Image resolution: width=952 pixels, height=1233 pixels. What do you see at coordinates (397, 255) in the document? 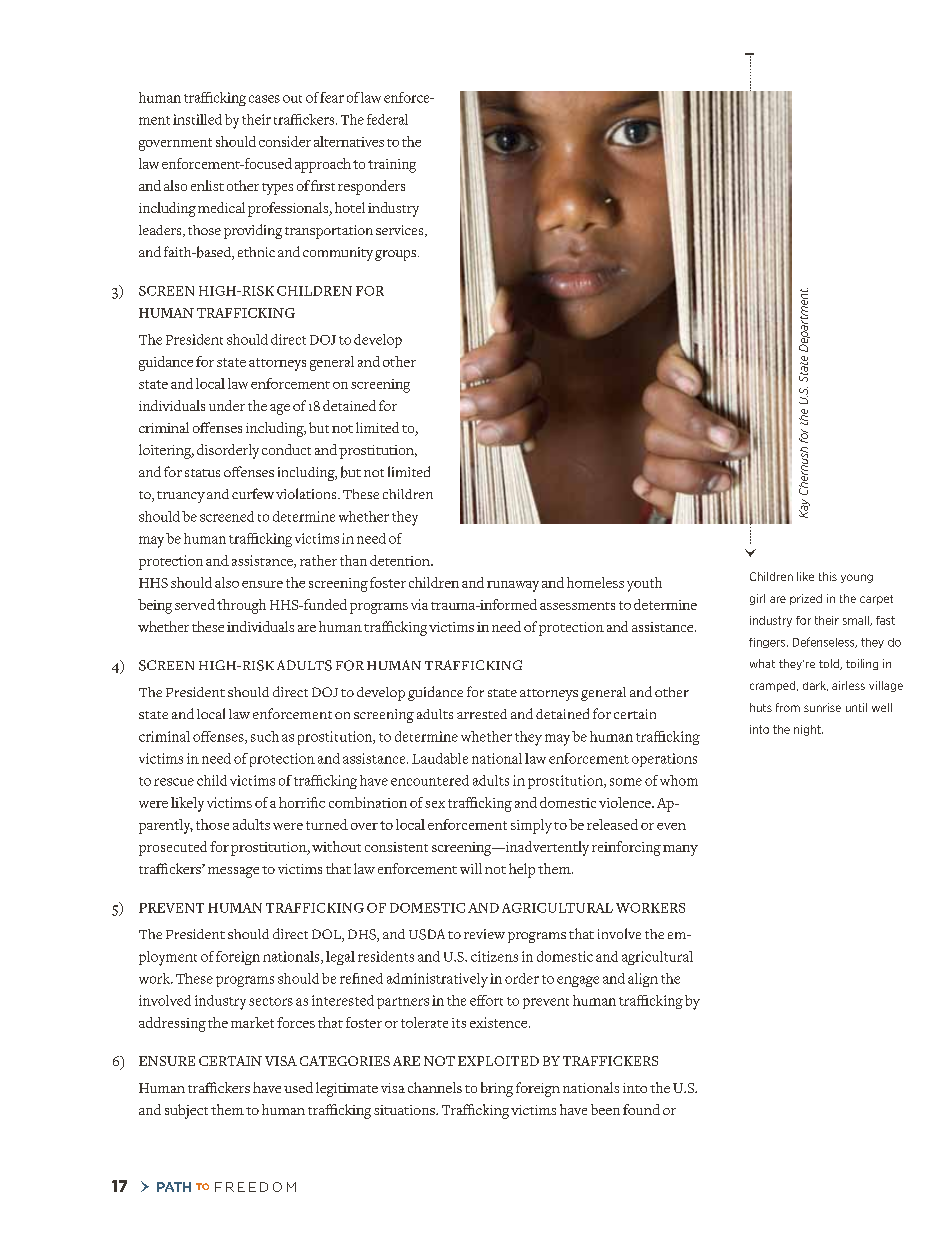
I see `groups` at bounding box center [397, 255].
